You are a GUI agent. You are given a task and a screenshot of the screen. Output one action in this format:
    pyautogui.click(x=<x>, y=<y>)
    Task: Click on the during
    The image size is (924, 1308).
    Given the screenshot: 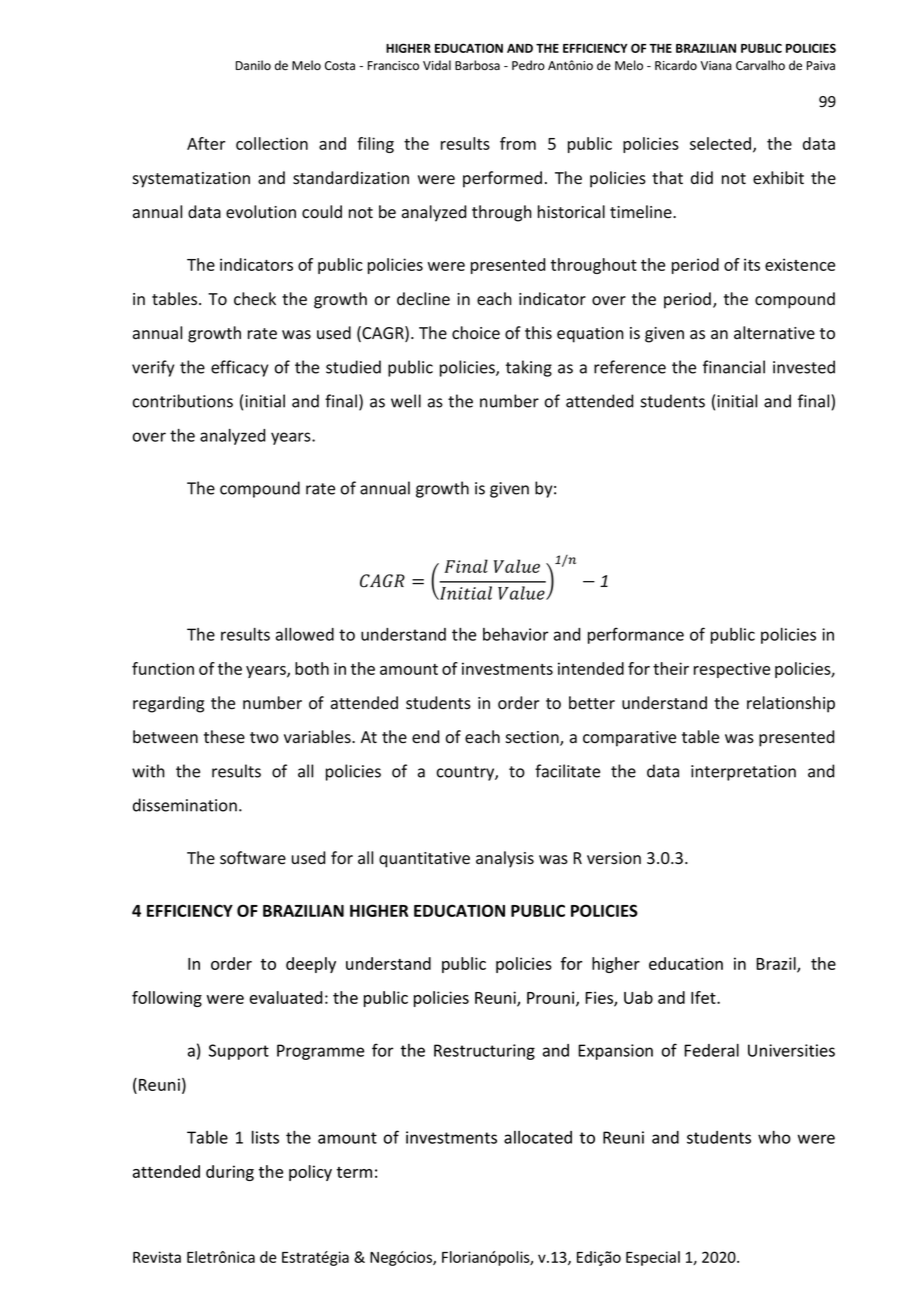 What is the action you would take?
    pyautogui.click(x=230, y=1173)
